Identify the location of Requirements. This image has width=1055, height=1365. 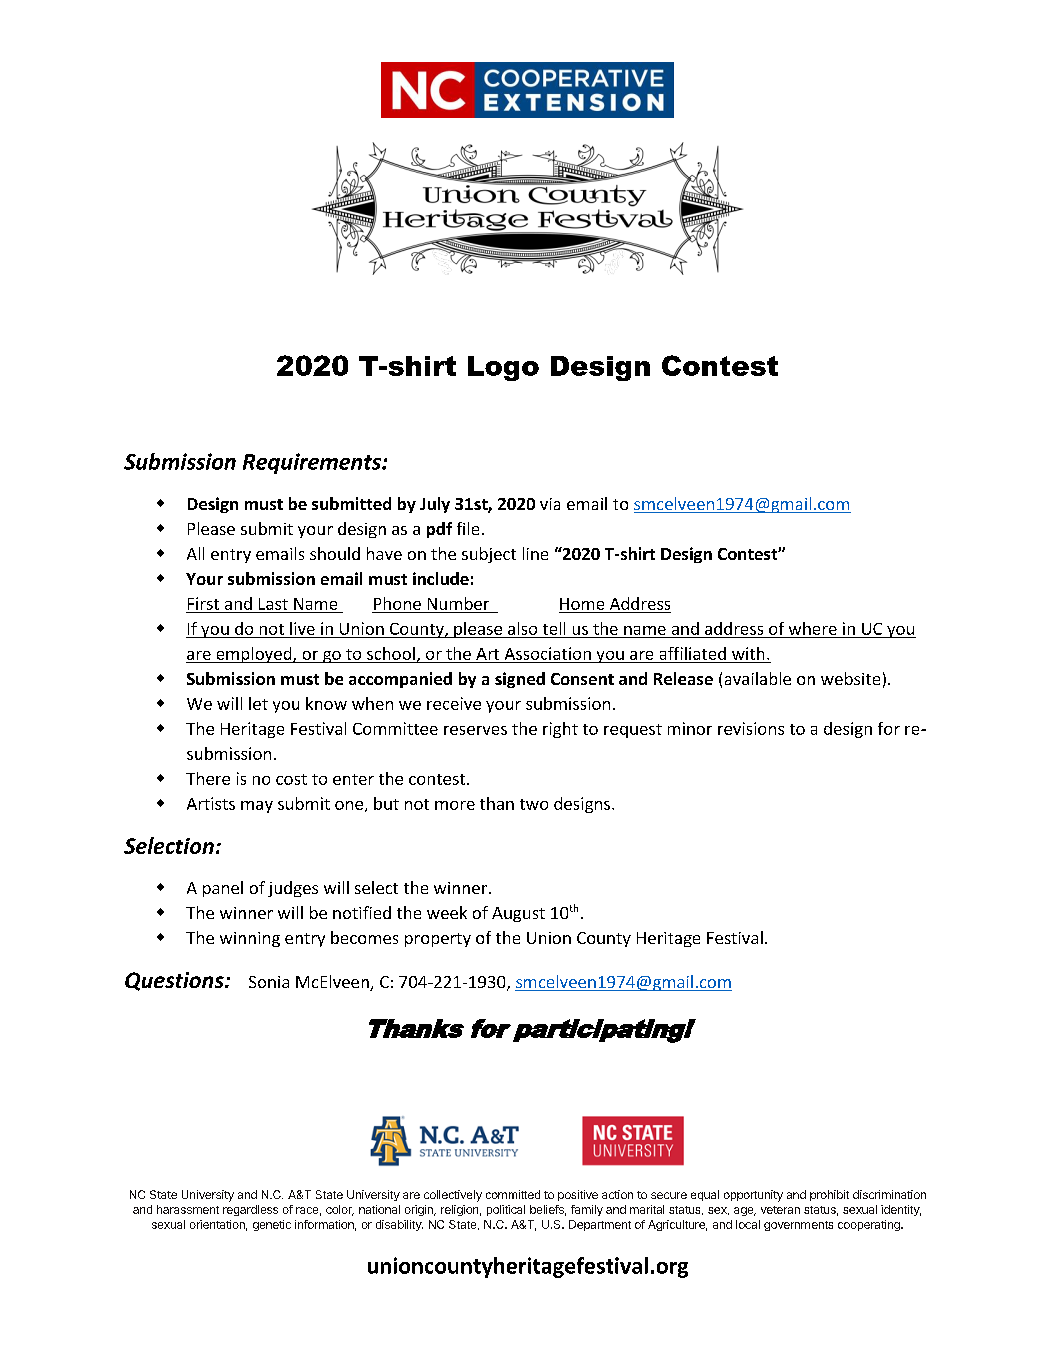
(313, 463).
